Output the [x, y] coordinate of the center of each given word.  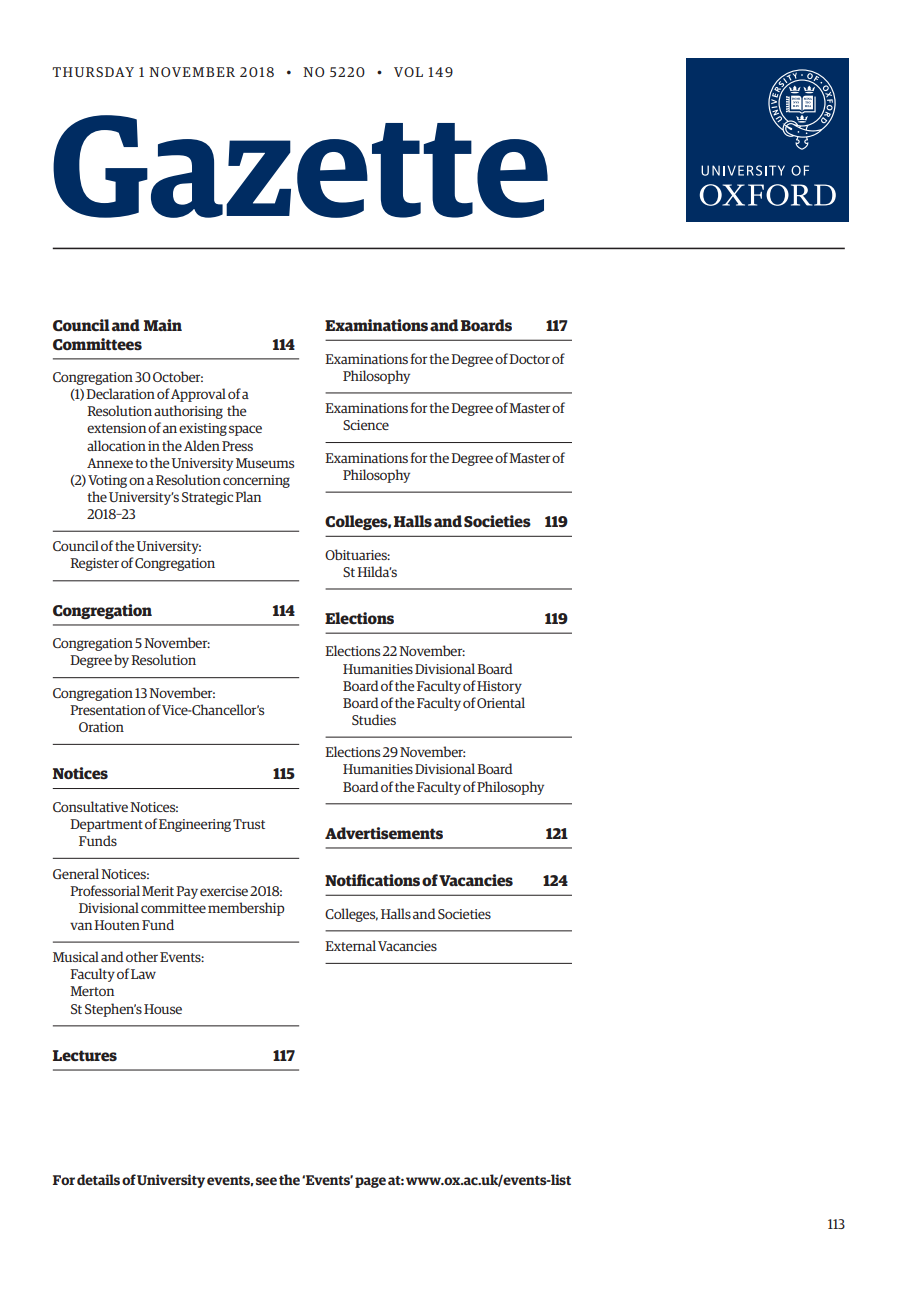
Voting [107, 481]
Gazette [300, 166]
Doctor [529, 359]
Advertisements [384, 833]
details [98, 1179]
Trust [249, 824]
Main [163, 325]
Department [106, 825]
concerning [256, 481]
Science [366, 425]
